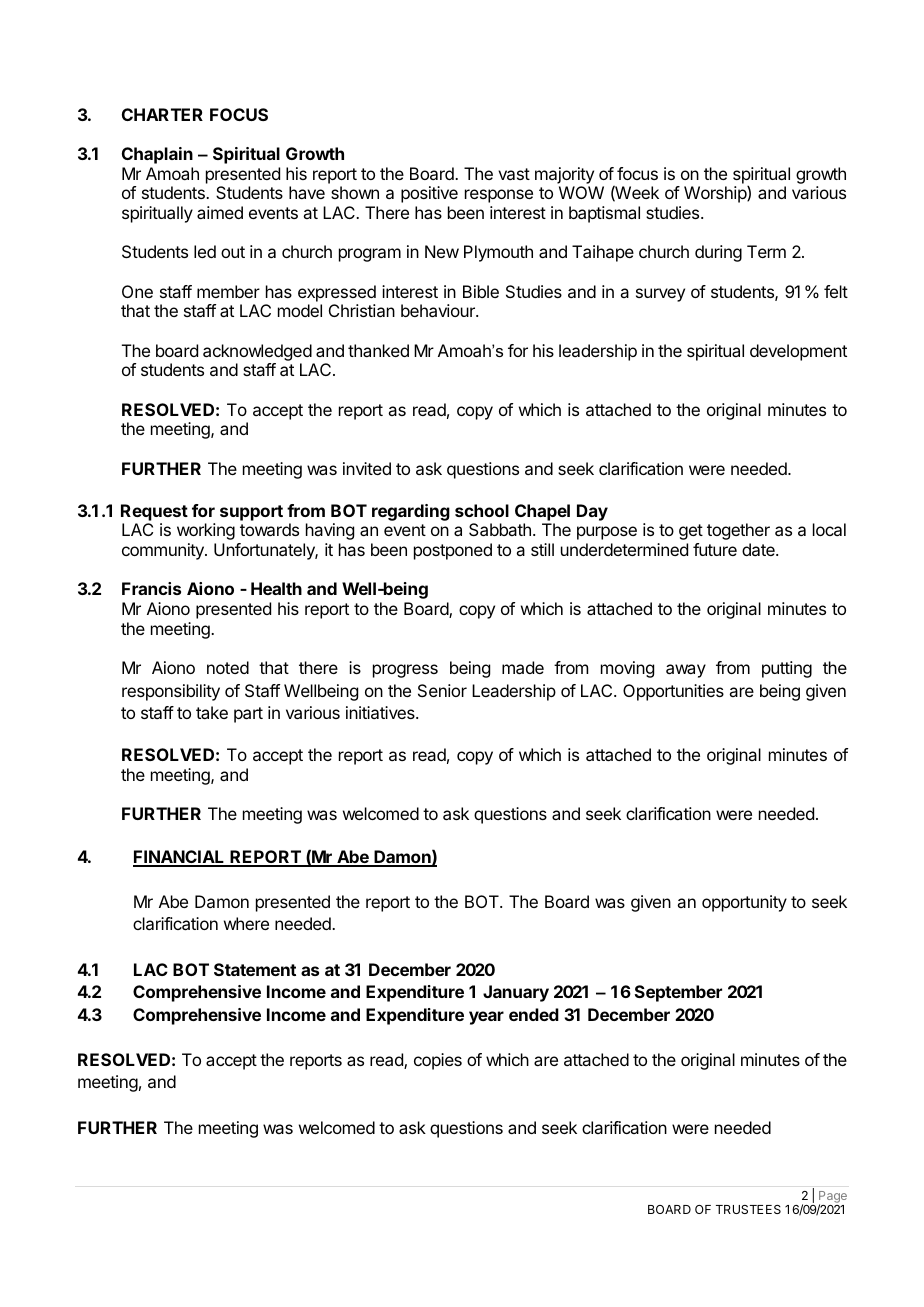 The image size is (924, 1307). Describe the element at coordinates (748, 1209) in the page. I see `TRUSTEES` at that location.
